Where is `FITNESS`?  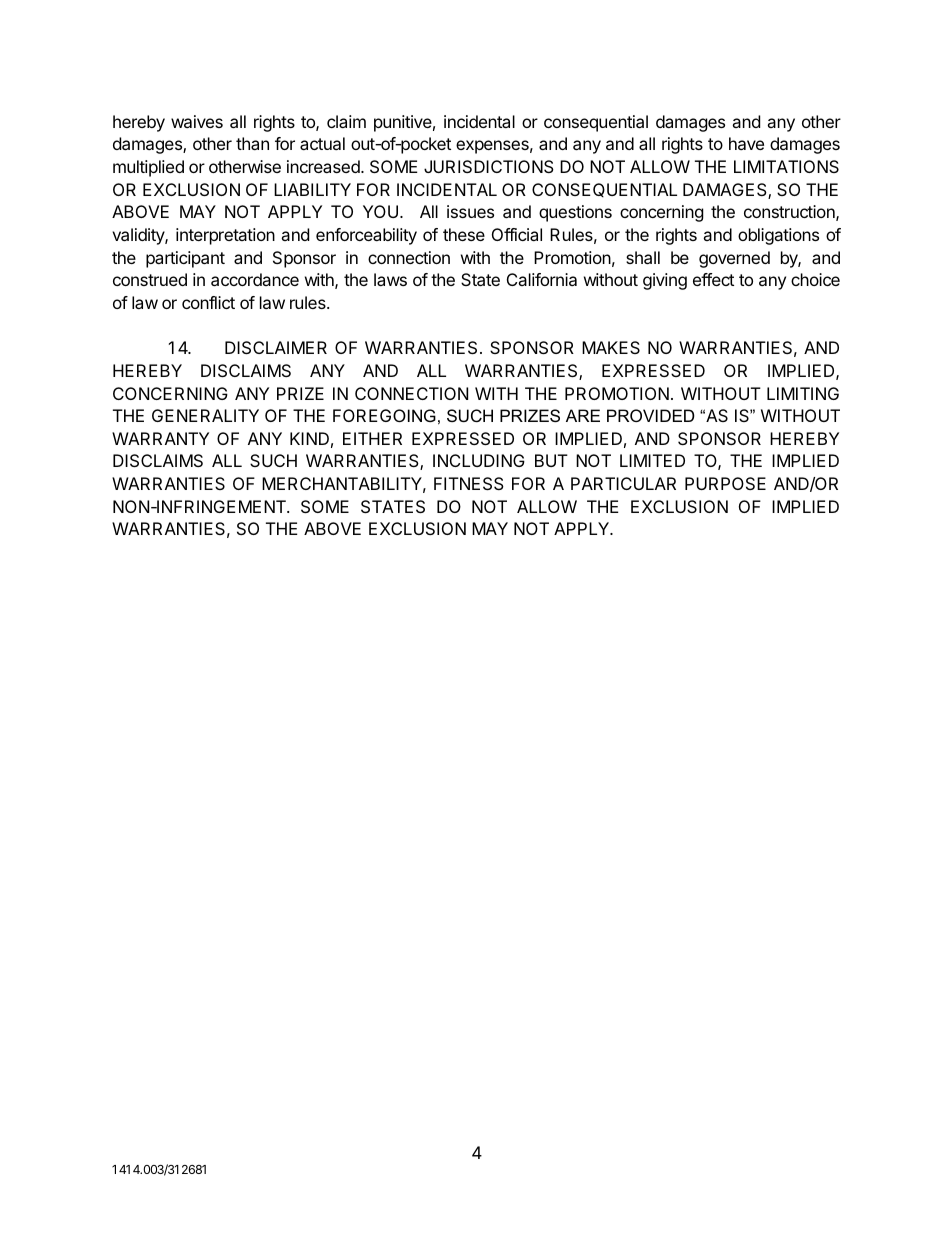
FITNESS is located at coordinates (469, 483).
